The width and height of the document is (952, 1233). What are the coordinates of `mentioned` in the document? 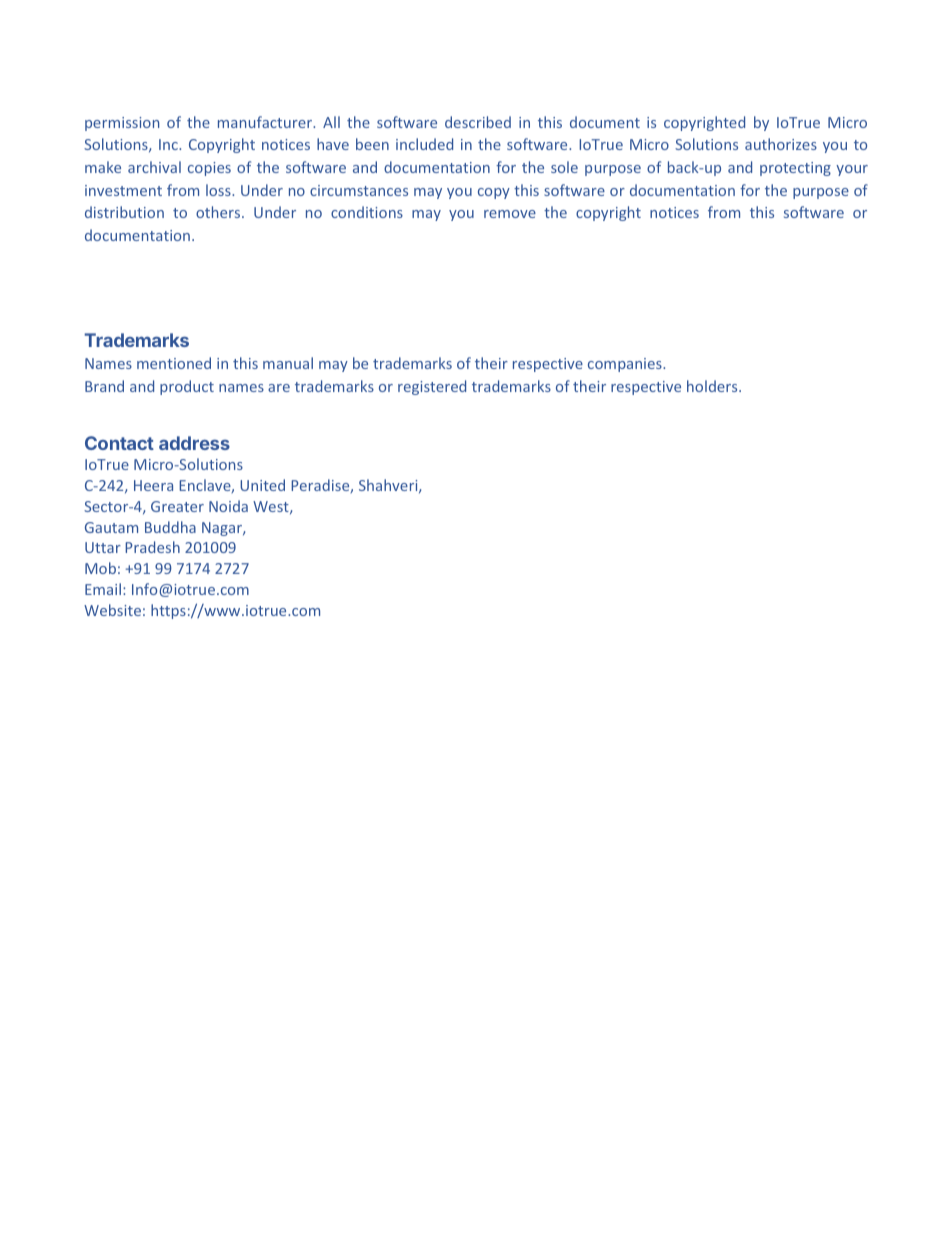 It's located at (174, 363).
